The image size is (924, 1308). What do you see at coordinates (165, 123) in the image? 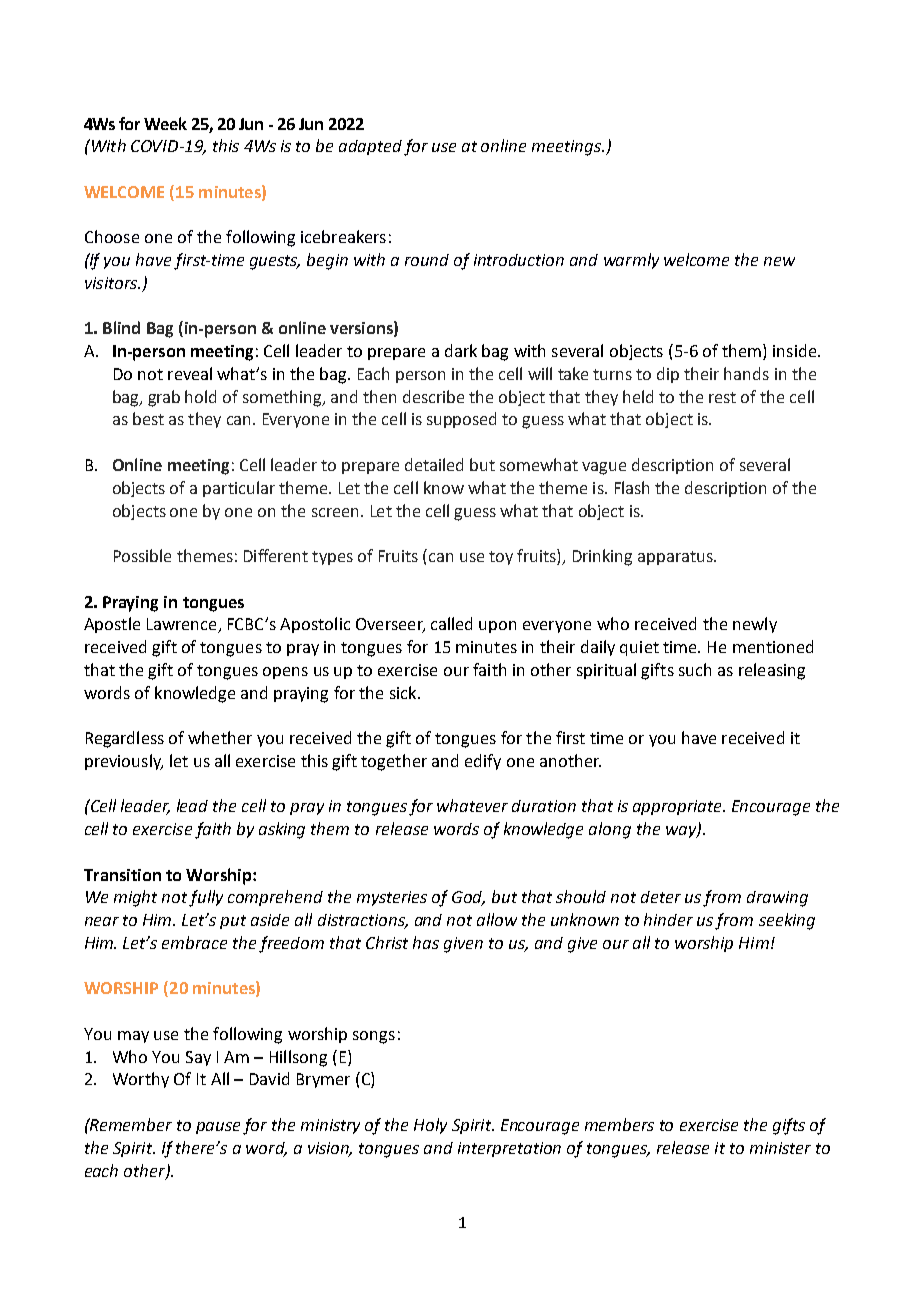
I see `Week` at bounding box center [165, 123].
